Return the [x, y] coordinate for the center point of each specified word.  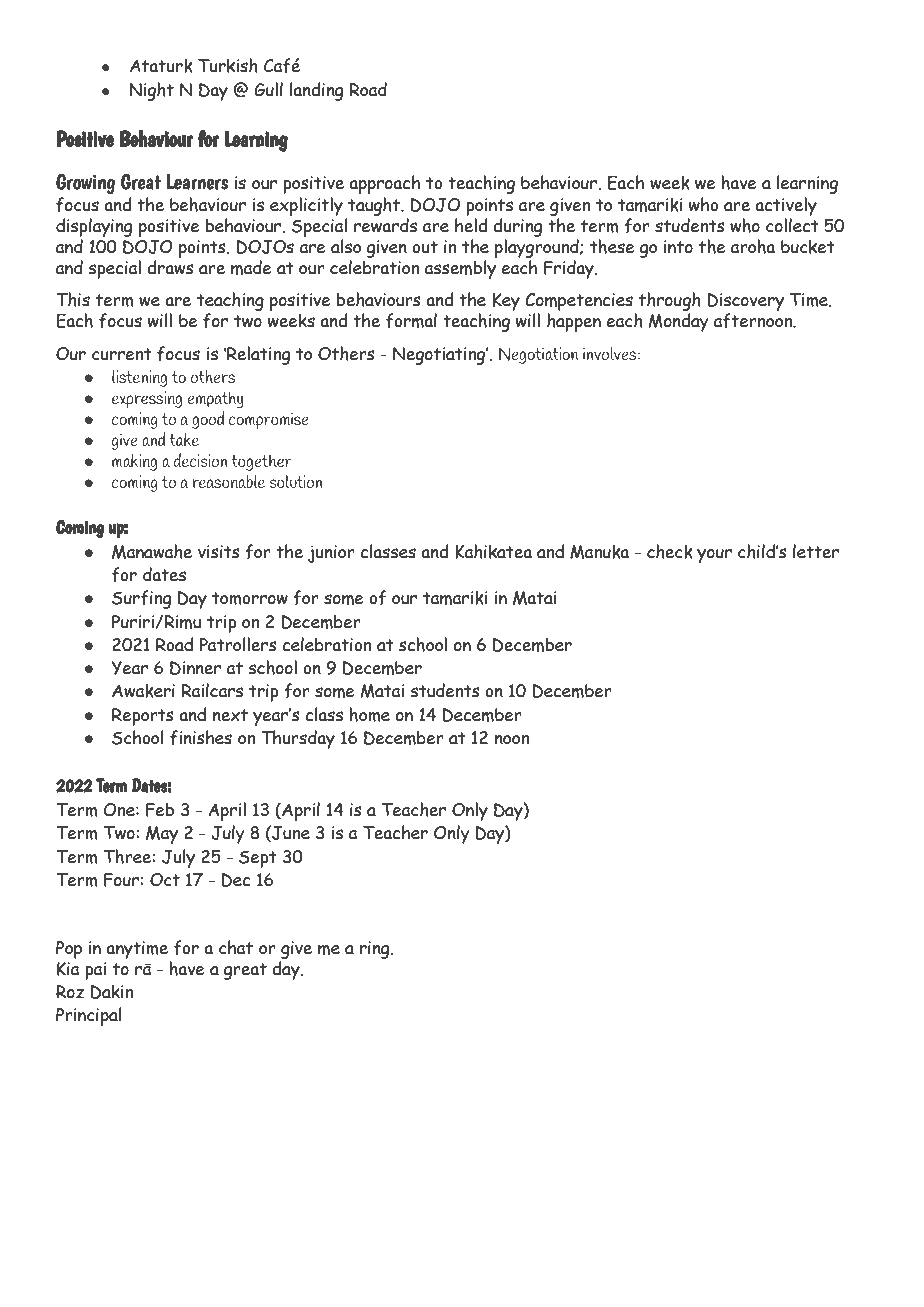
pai [95, 971]
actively [786, 206]
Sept [258, 859]
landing [316, 91]
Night [152, 91]
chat [236, 947]
